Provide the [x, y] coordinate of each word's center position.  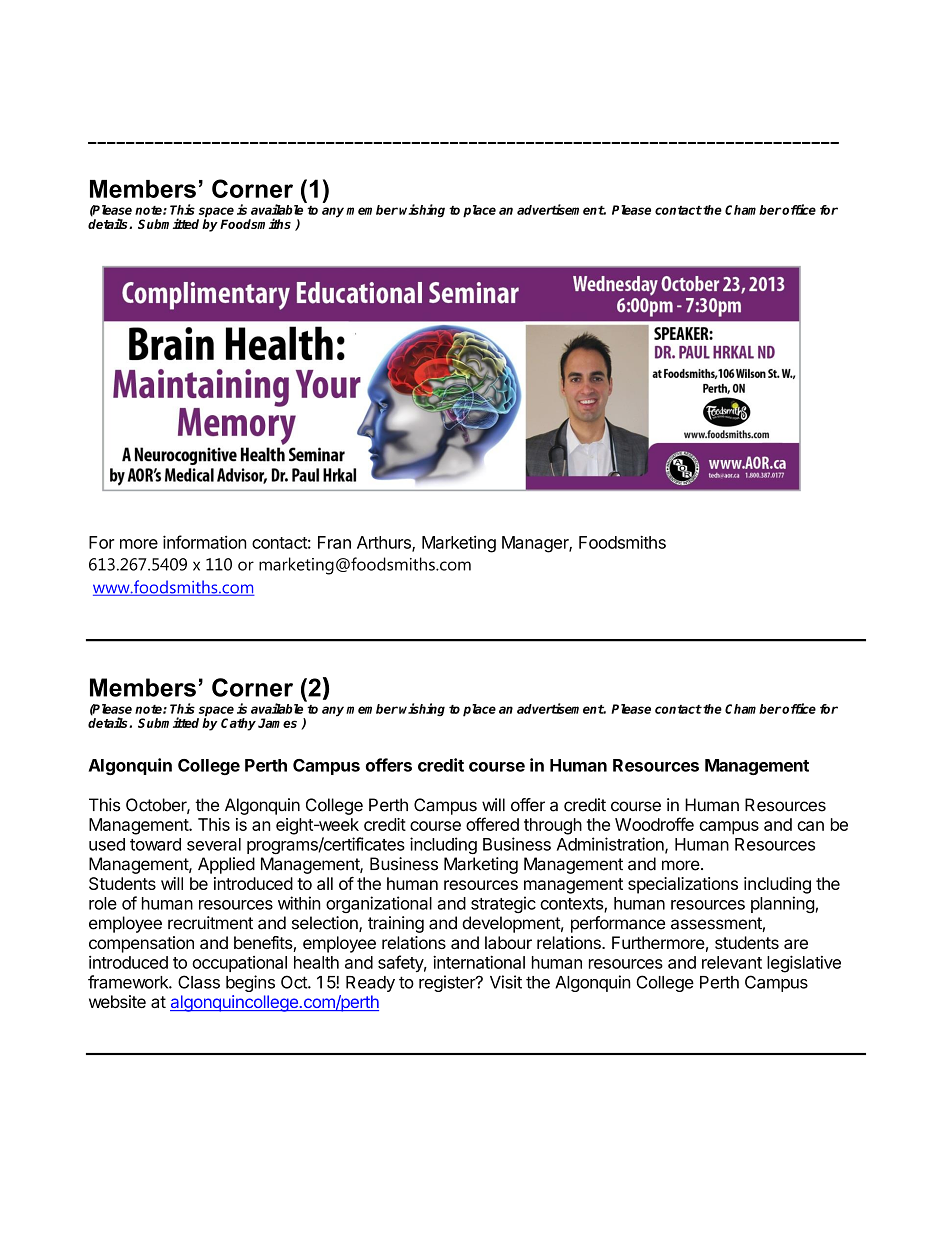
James [277, 723]
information [205, 542]
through [553, 826]
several [214, 844]
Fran [334, 542]
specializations [683, 885]
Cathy [238, 724]
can [810, 826]
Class [199, 982]
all [325, 883]
